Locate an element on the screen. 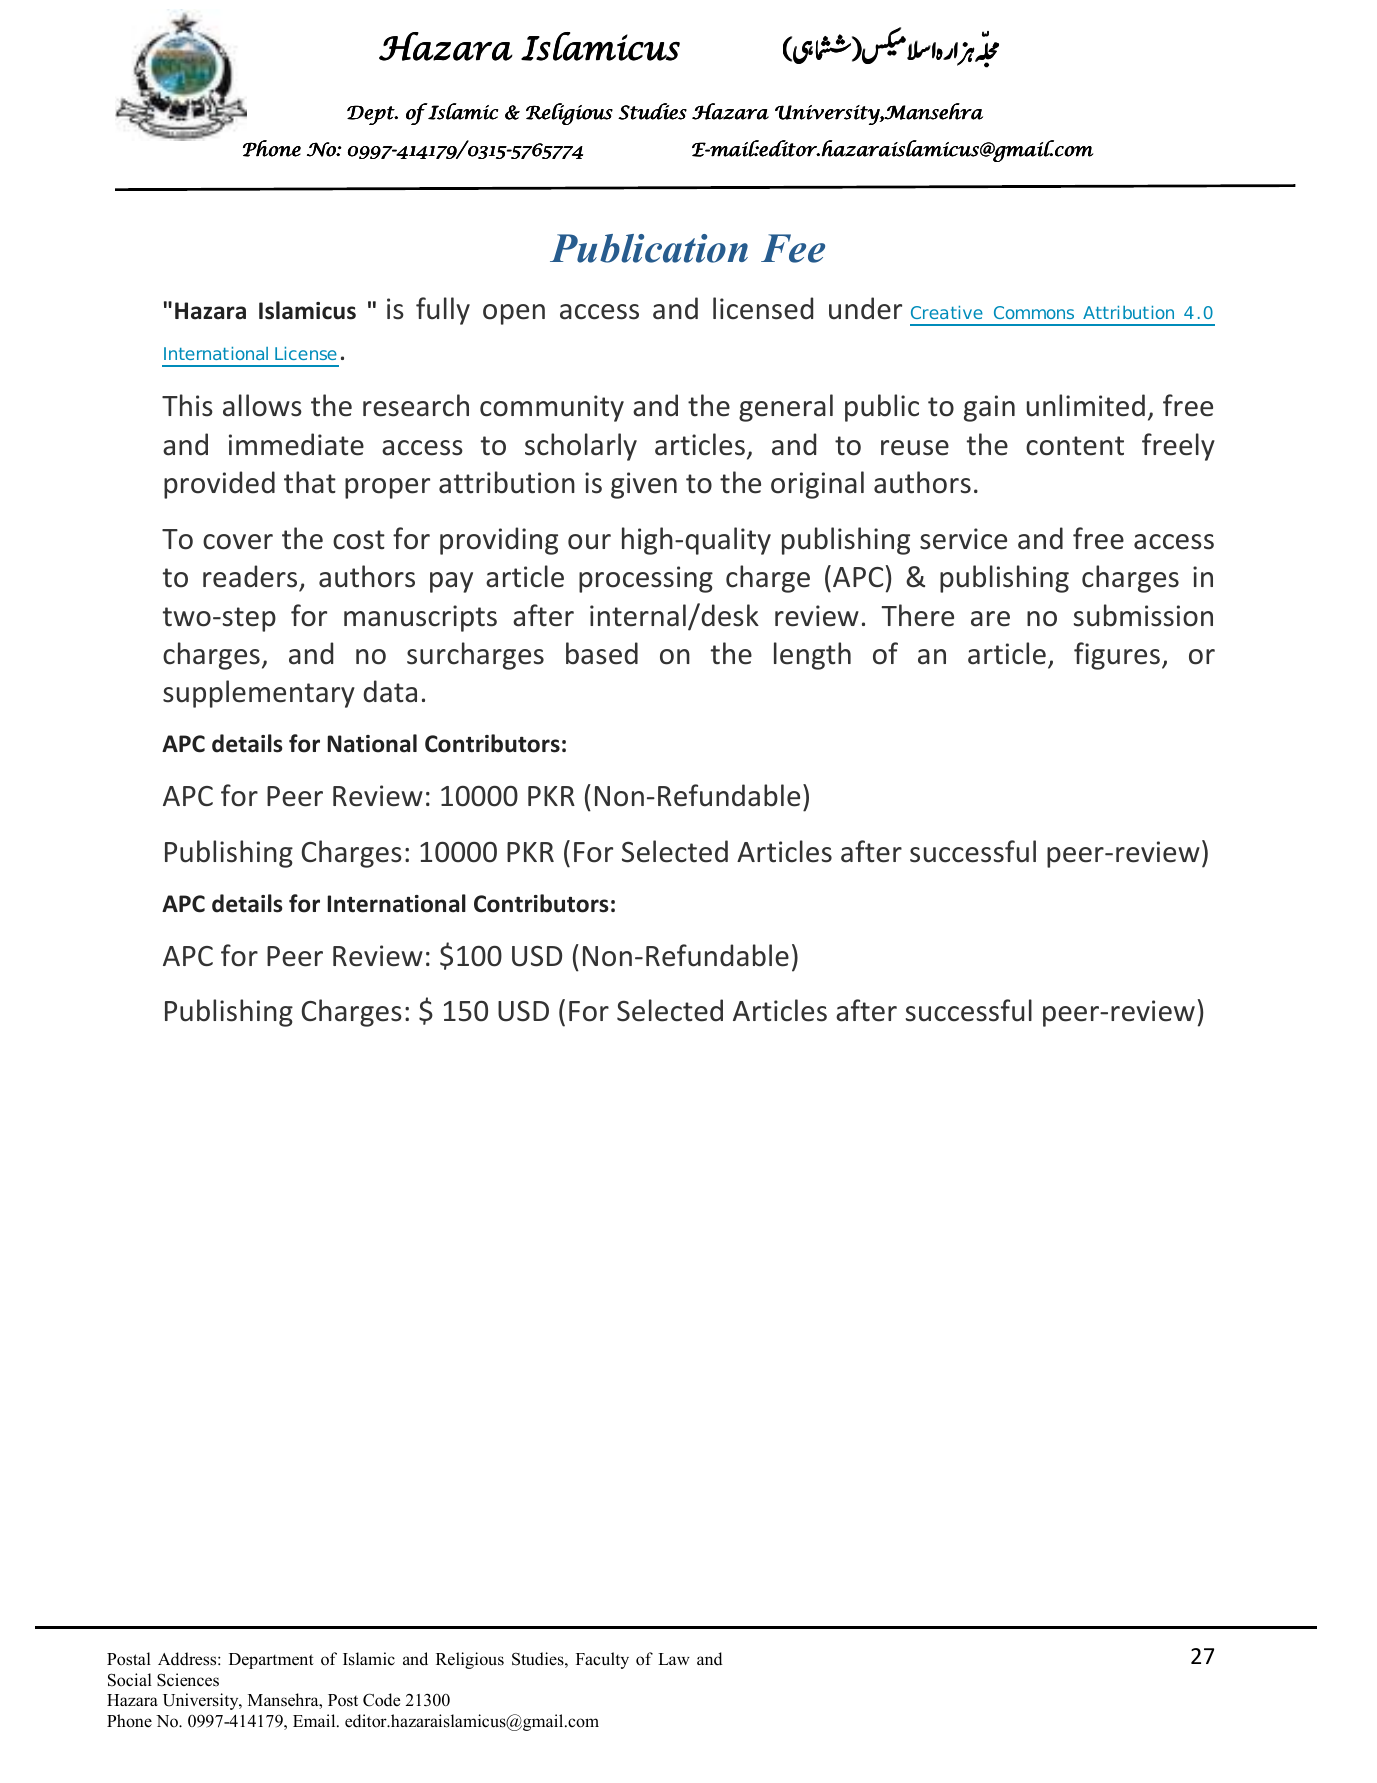 This screenshot has height=1783, width=1377. allows is located at coordinates (262, 405).
